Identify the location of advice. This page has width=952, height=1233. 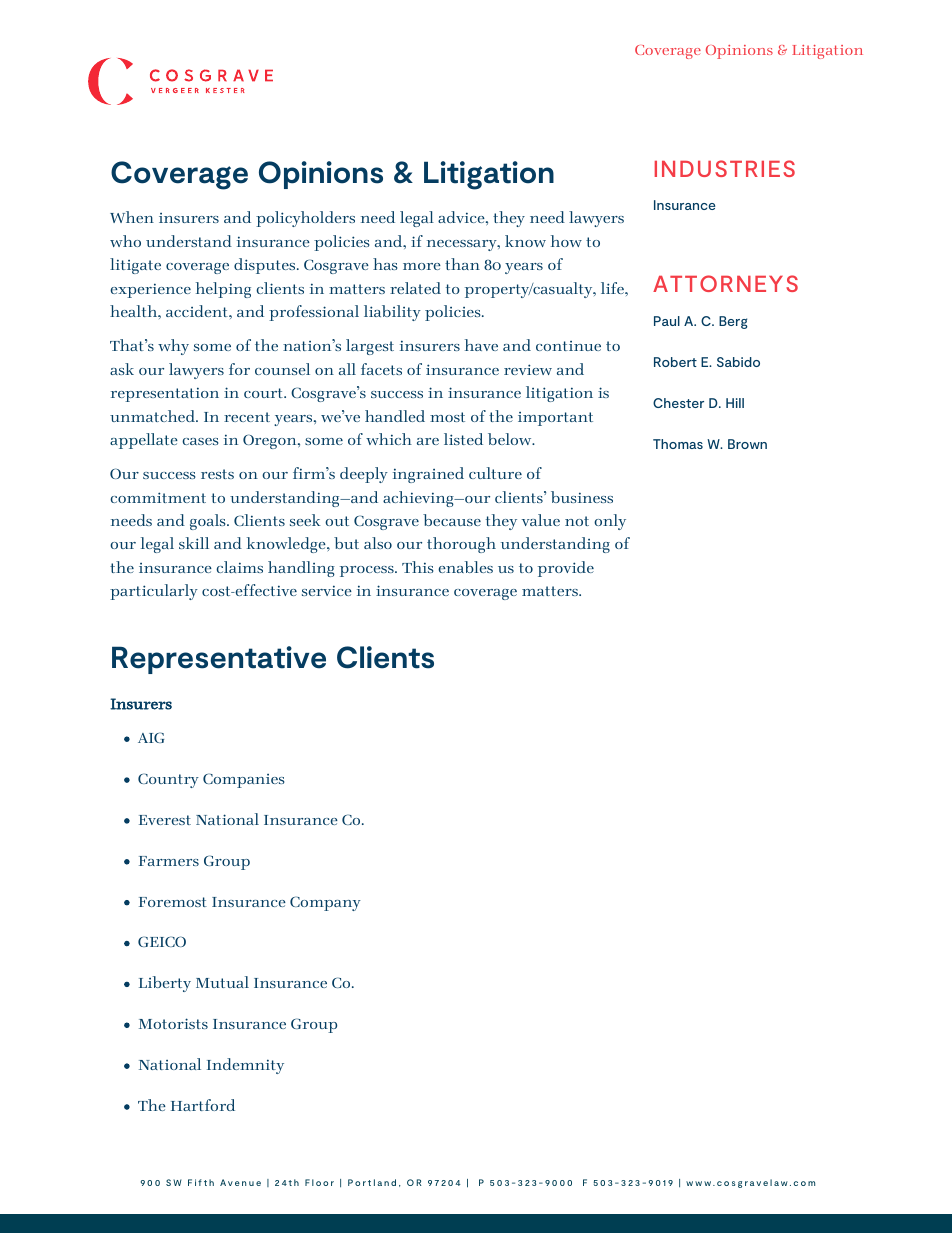
(462, 217).
